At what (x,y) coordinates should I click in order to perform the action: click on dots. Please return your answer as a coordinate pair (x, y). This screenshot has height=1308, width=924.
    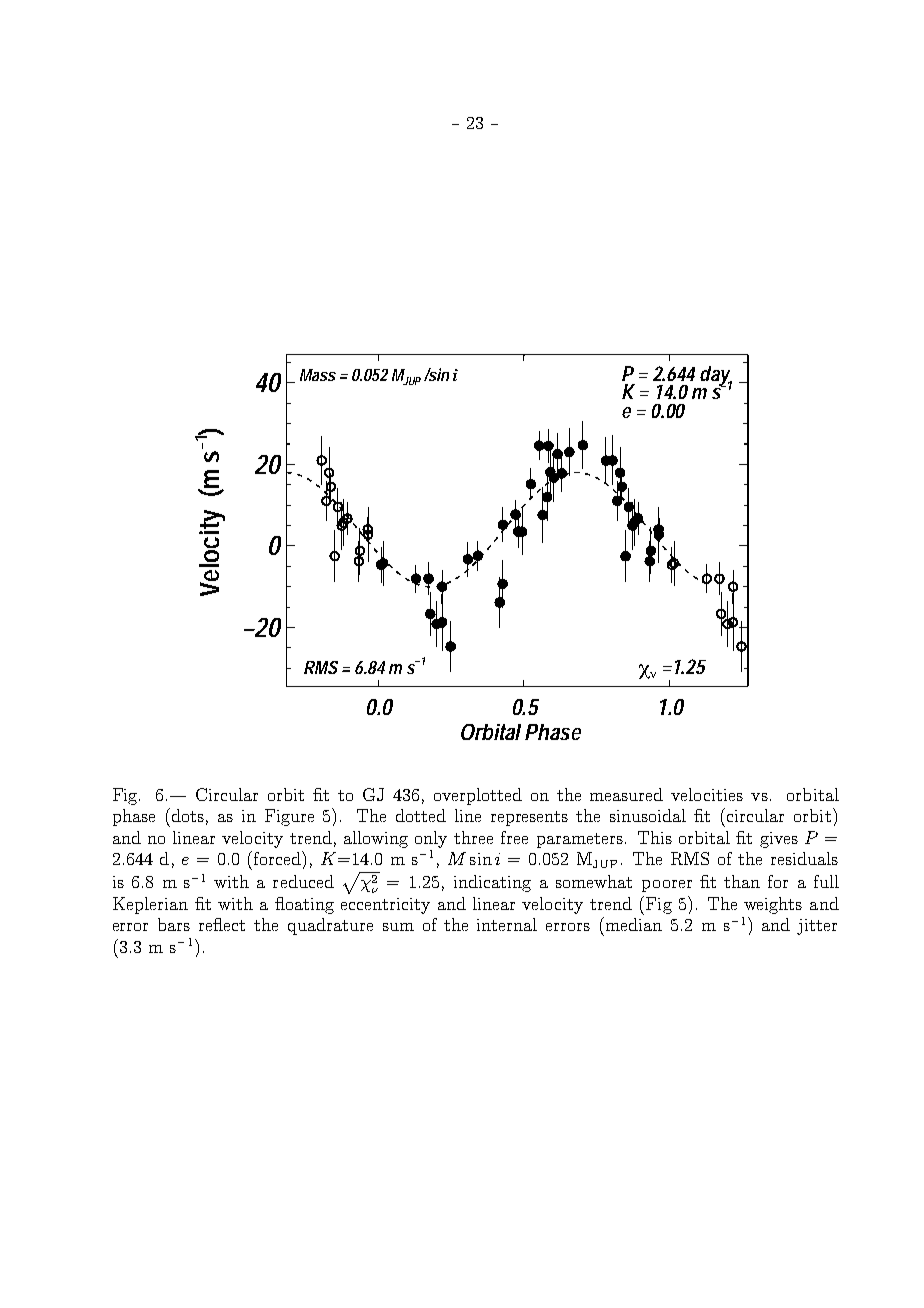
    Looking at the image, I should click on (186, 815).
